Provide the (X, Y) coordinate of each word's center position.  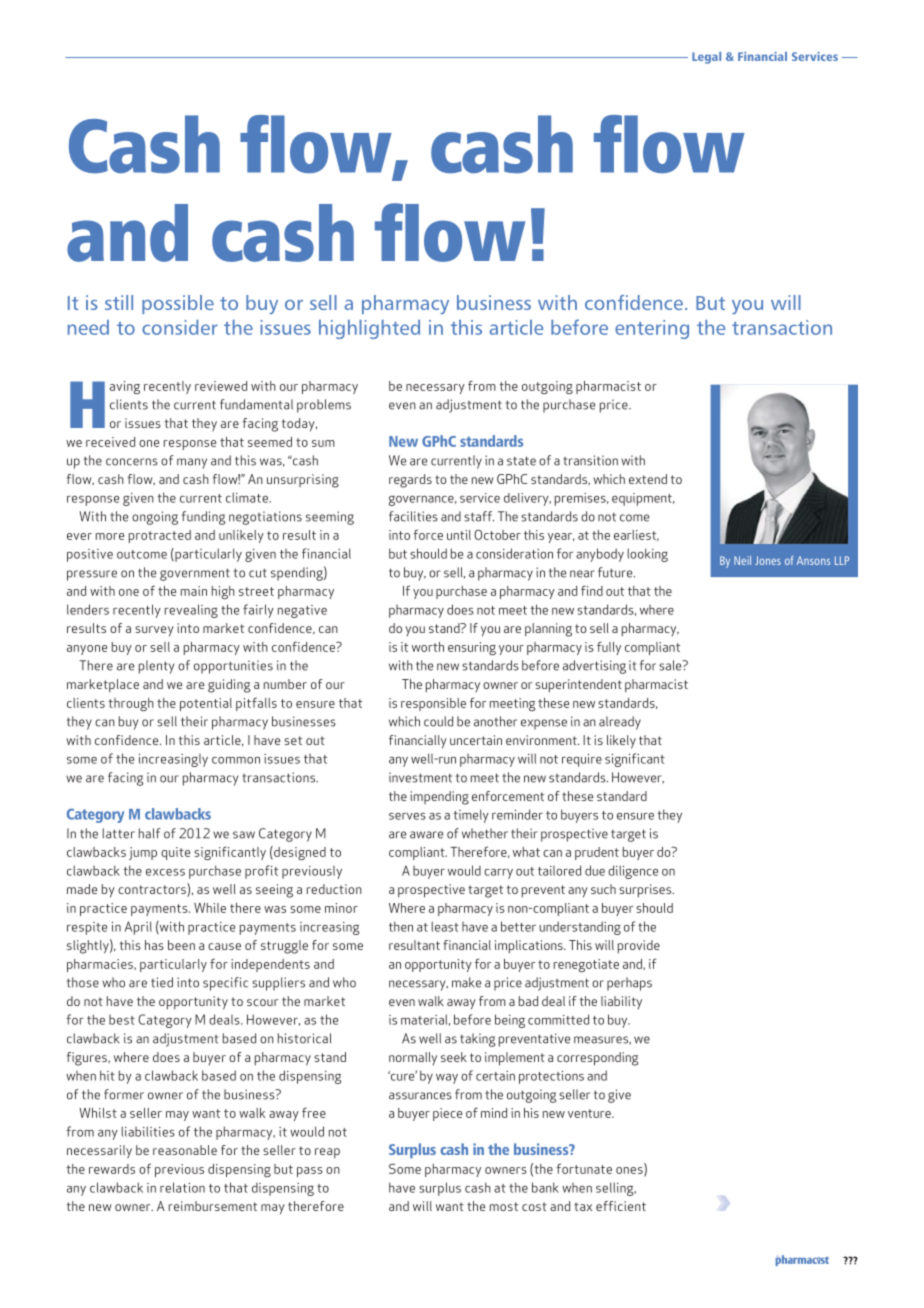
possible (178, 304)
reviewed (221, 386)
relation (182, 1187)
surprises (646, 890)
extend (648, 479)
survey (154, 631)
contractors (153, 890)
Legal (706, 58)
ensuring (472, 648)
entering (652, 329)
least (445, 926)
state (521, 461)
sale (671, 665)
